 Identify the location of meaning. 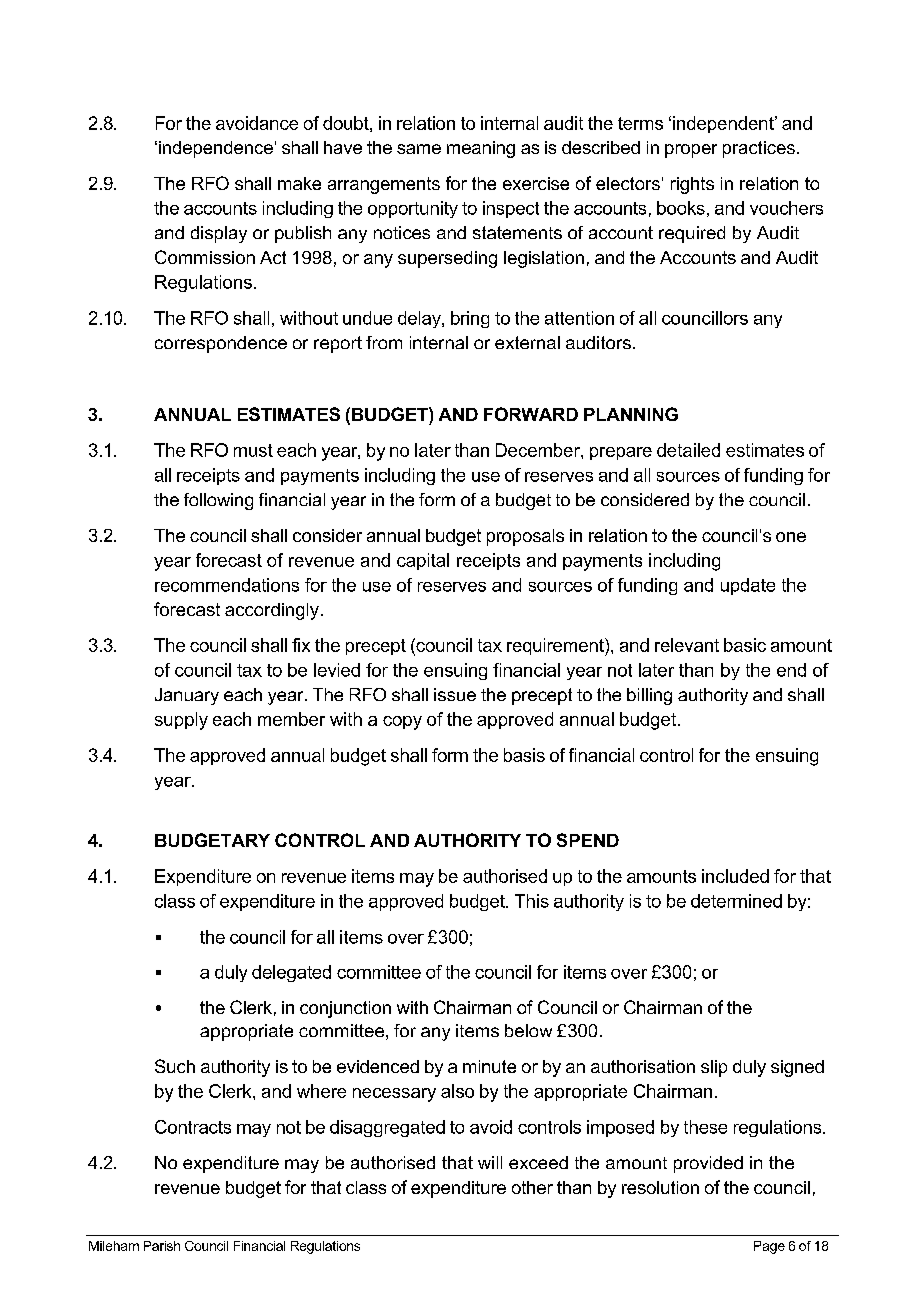
(481, 149).
